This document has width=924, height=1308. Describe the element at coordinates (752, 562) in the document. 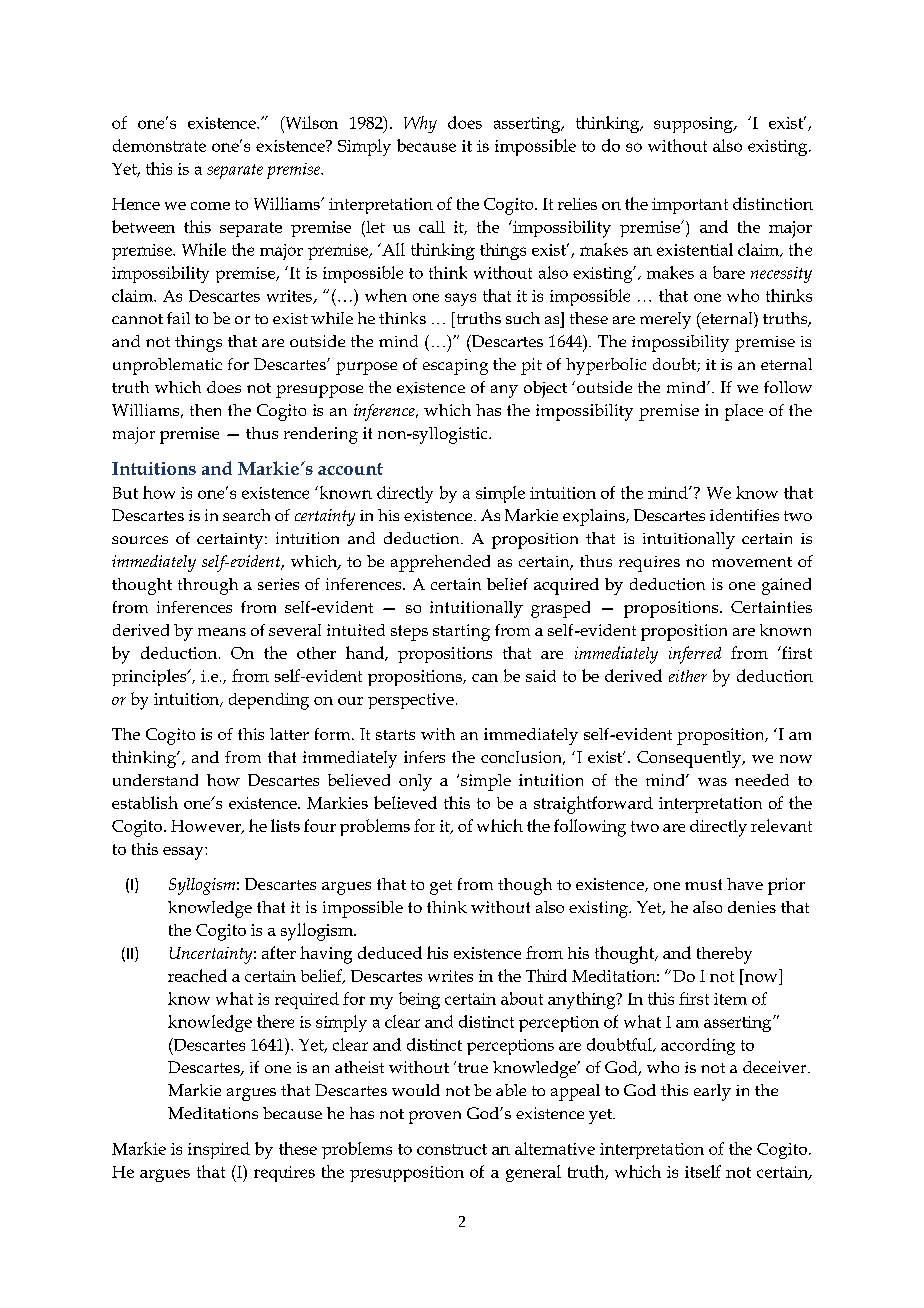

I see `movement` at that location.
